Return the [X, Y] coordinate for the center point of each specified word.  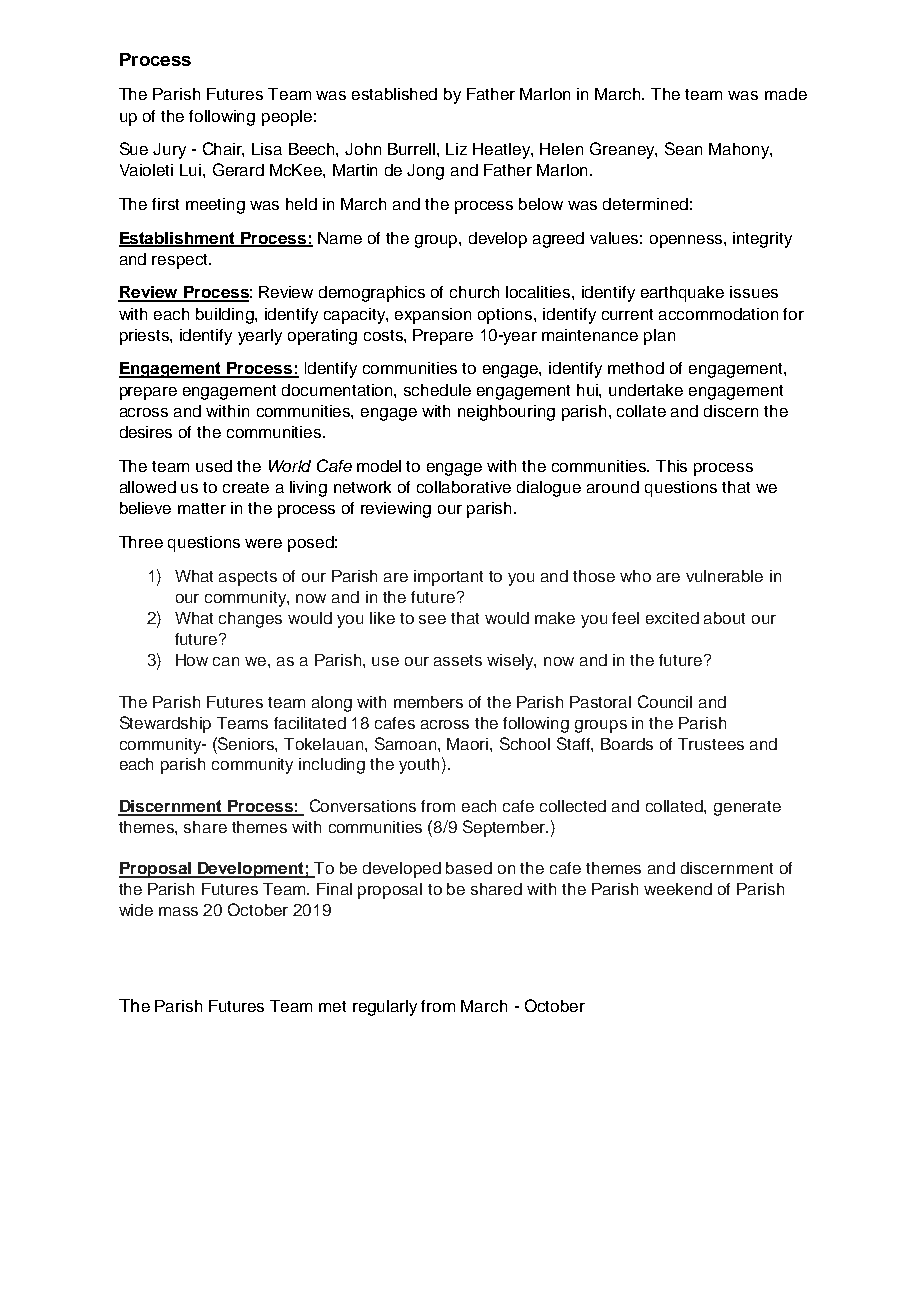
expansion [433, 316]
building [226, 316]
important [448, 578]
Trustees [711, 744]
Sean [683, 148]
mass [178, 911]
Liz [456, 149]
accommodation [718, 314]
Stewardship [165, 724]
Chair [223, 149]
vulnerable [724, 576]
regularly [385, 1008]
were [263, 543]
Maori [469, 744]
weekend [678, 889]
